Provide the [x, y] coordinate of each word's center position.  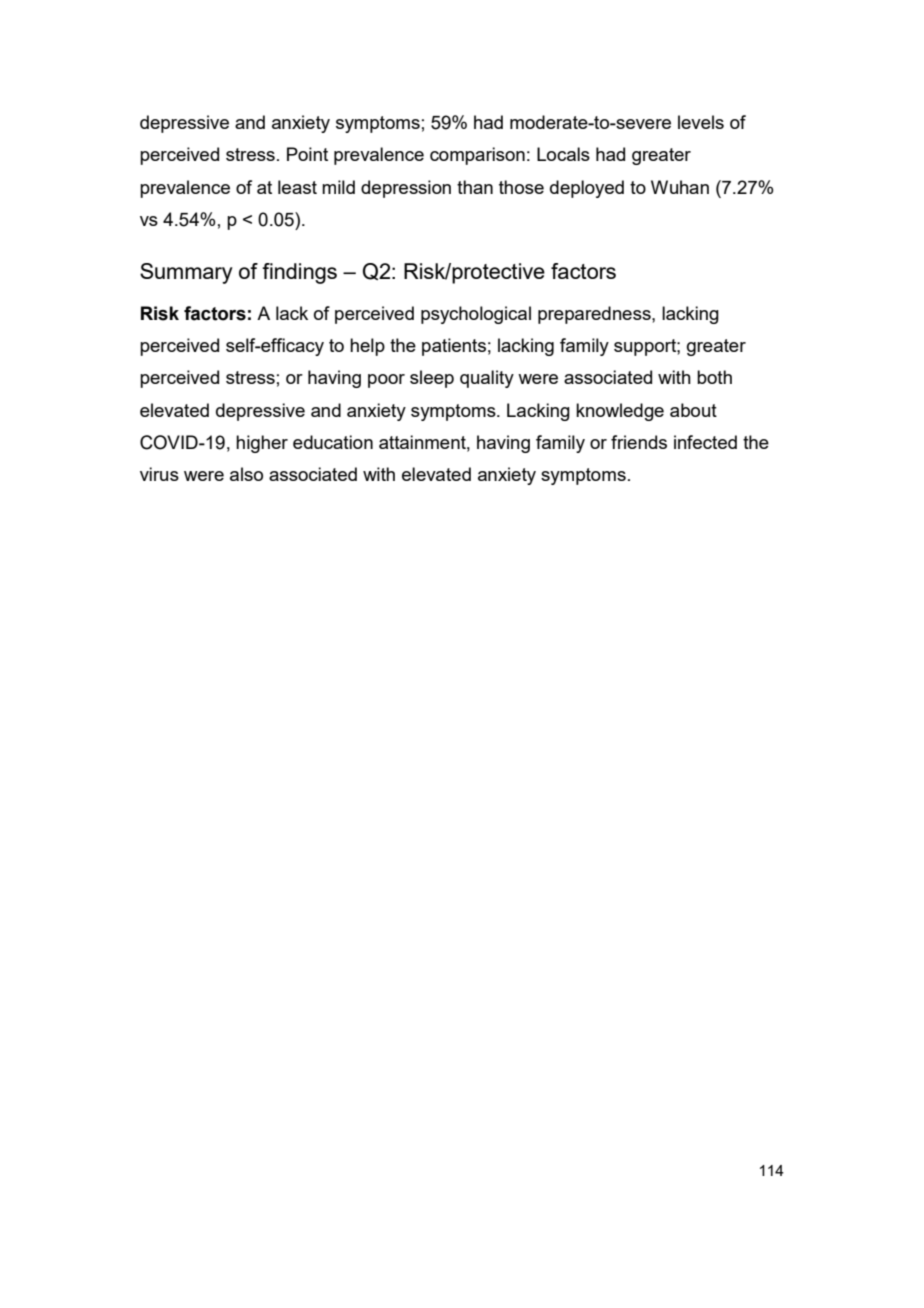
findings [299, 273]
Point [307, 154]
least [297, 187]
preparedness [595, 315]
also [246, 474]
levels [701, 122]
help [367, 347]
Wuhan [680, 187]
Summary [186, 273]
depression [406, 189]
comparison [477, 156]
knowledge [620, 412]
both [714, 377]
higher [262, 444]
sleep [432, 379]
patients [454, 347]
